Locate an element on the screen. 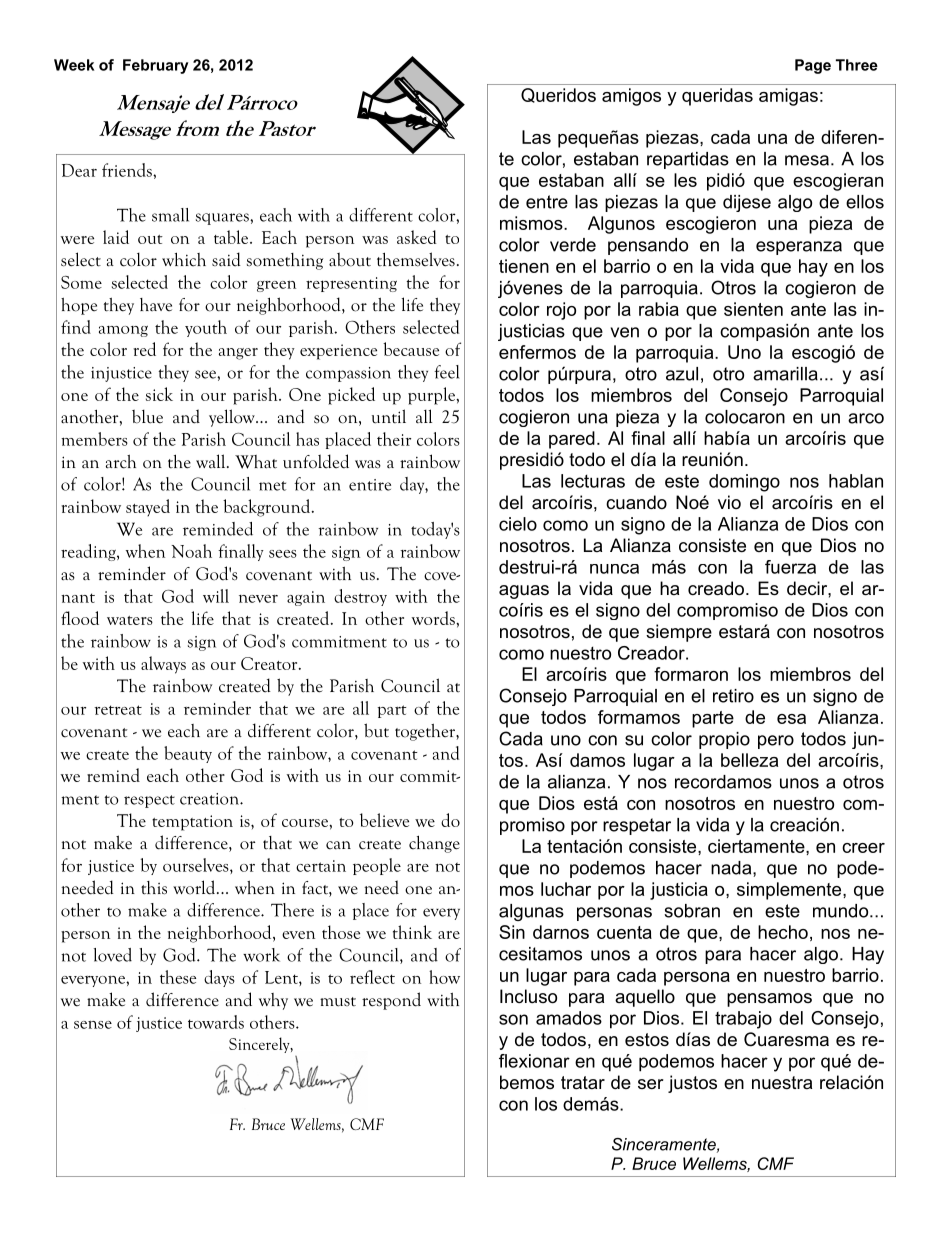  towards is located at coordinates (216, 1022).
